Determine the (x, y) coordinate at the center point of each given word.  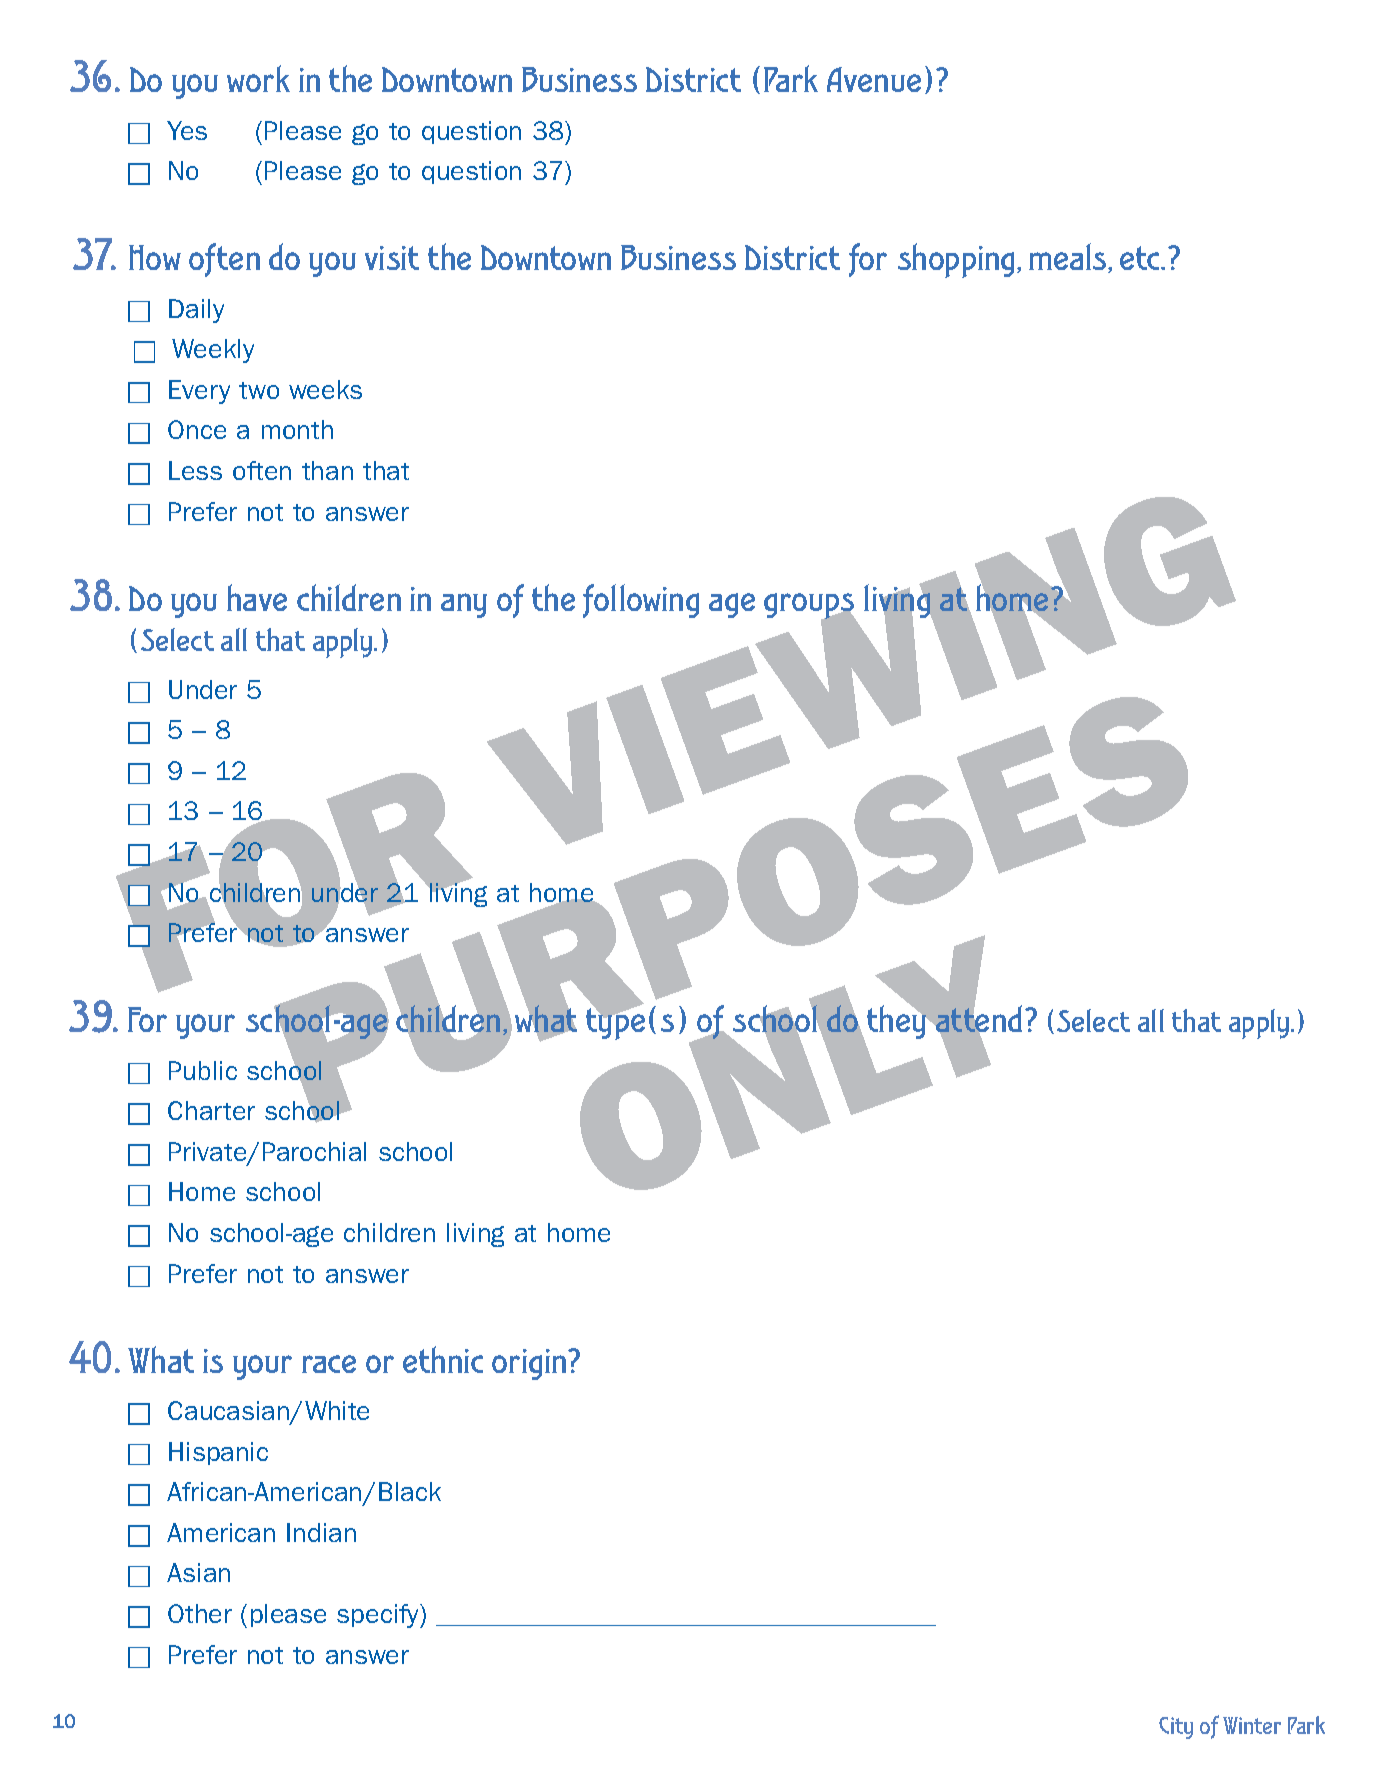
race (329, 1364)
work (258, 78)
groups (810, 607)
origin (530, 1364)
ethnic (443, 1359)
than (327, 470)
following (641, 601)
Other (200, 1613)
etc (1141, 258)
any (464, 605)
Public (203, 1070)
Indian (321, 1532)
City (1176, 1728)
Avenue (874, 79)
